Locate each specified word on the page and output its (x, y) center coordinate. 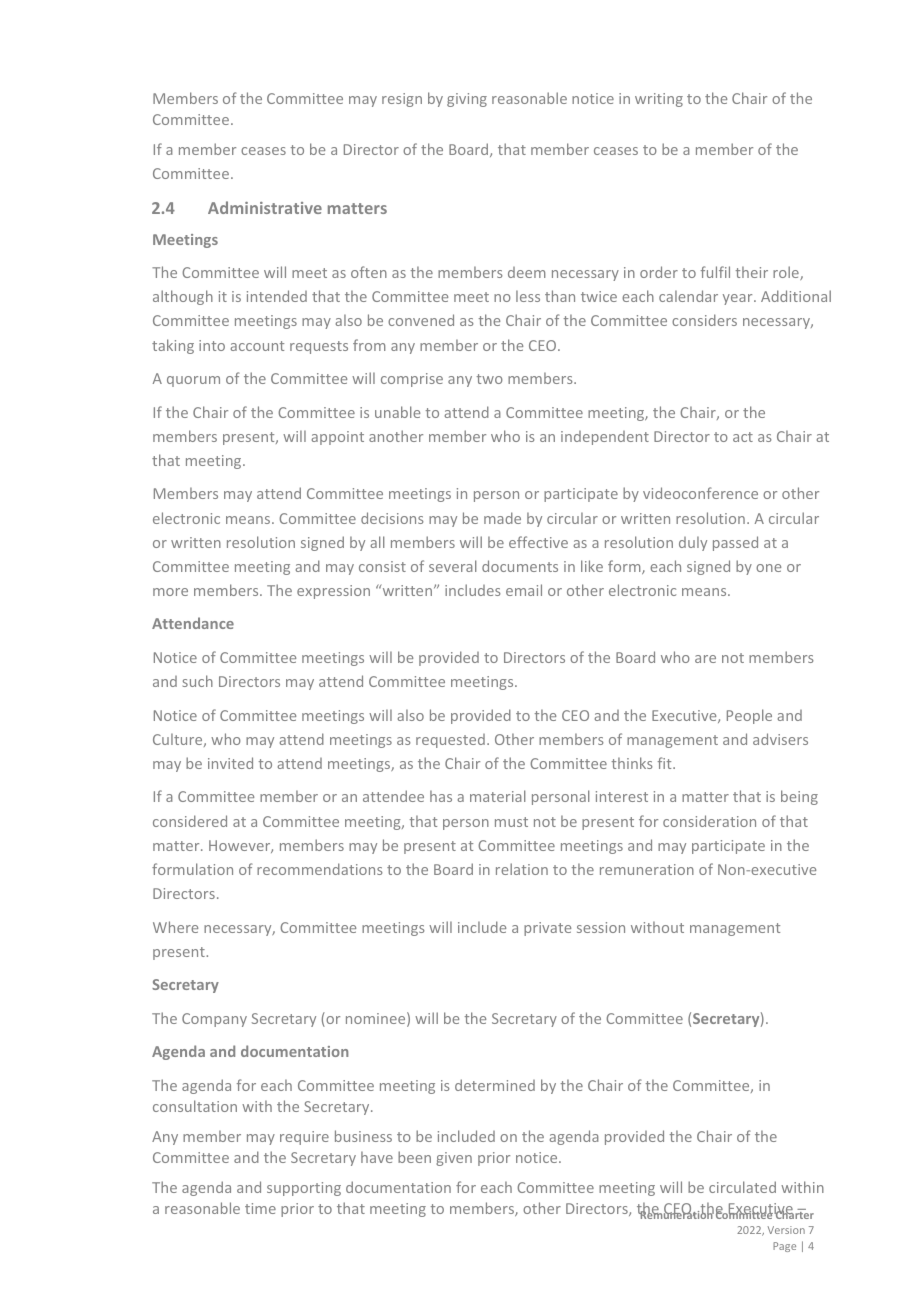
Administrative (265, 207)
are (705, 659)
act (743, 437)
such (198, 681)
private (547, 929)
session (601, 927)
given (454, 1159)
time (260, 1208)
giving (467, 100)
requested (450, 741)
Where (175, 927)
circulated (742, 1187)
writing (659, 100)
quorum (193, 381)
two (490, 379)
